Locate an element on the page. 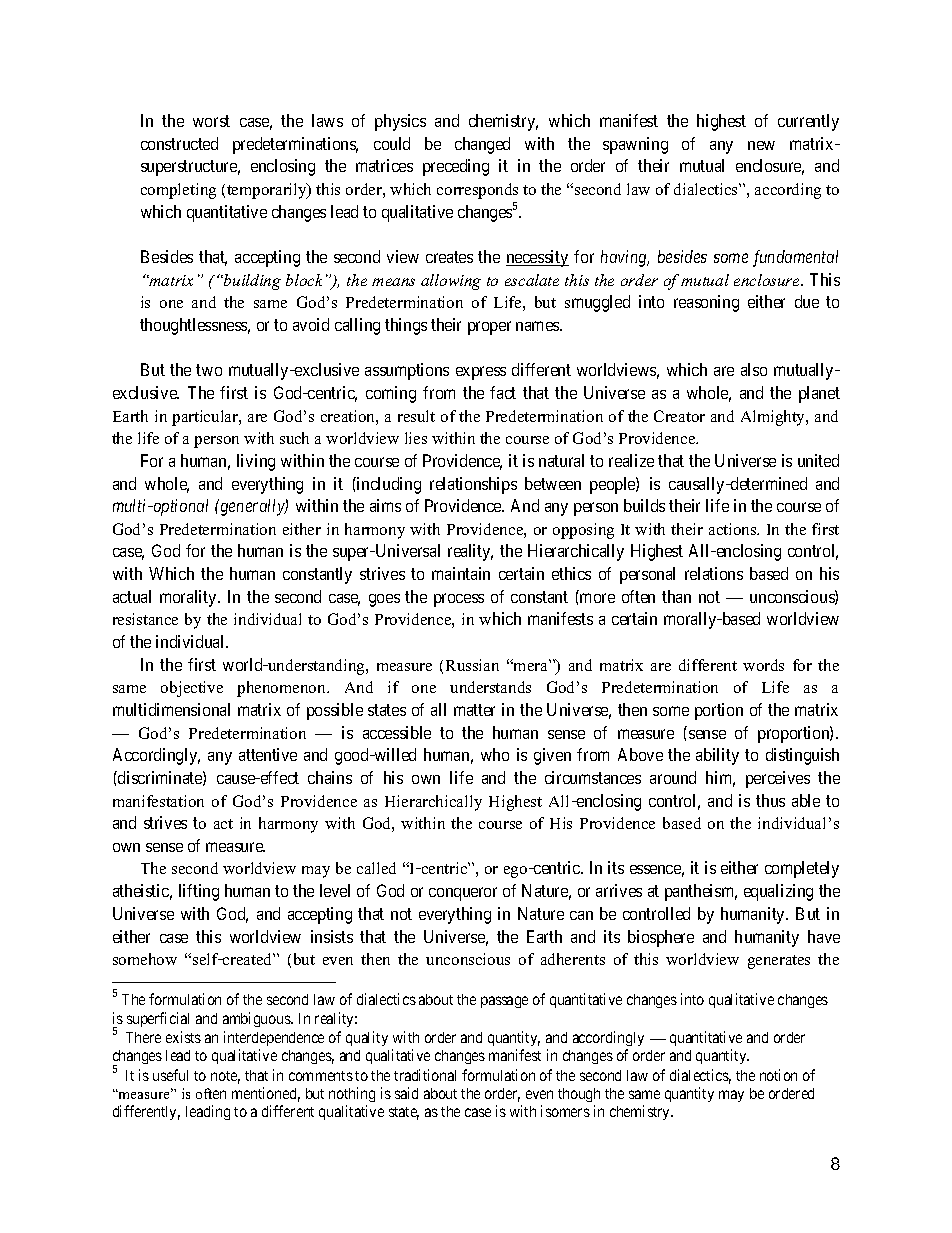 The width and height of the document is (952, 1233). notion is located at coordinates (778, 1075).
